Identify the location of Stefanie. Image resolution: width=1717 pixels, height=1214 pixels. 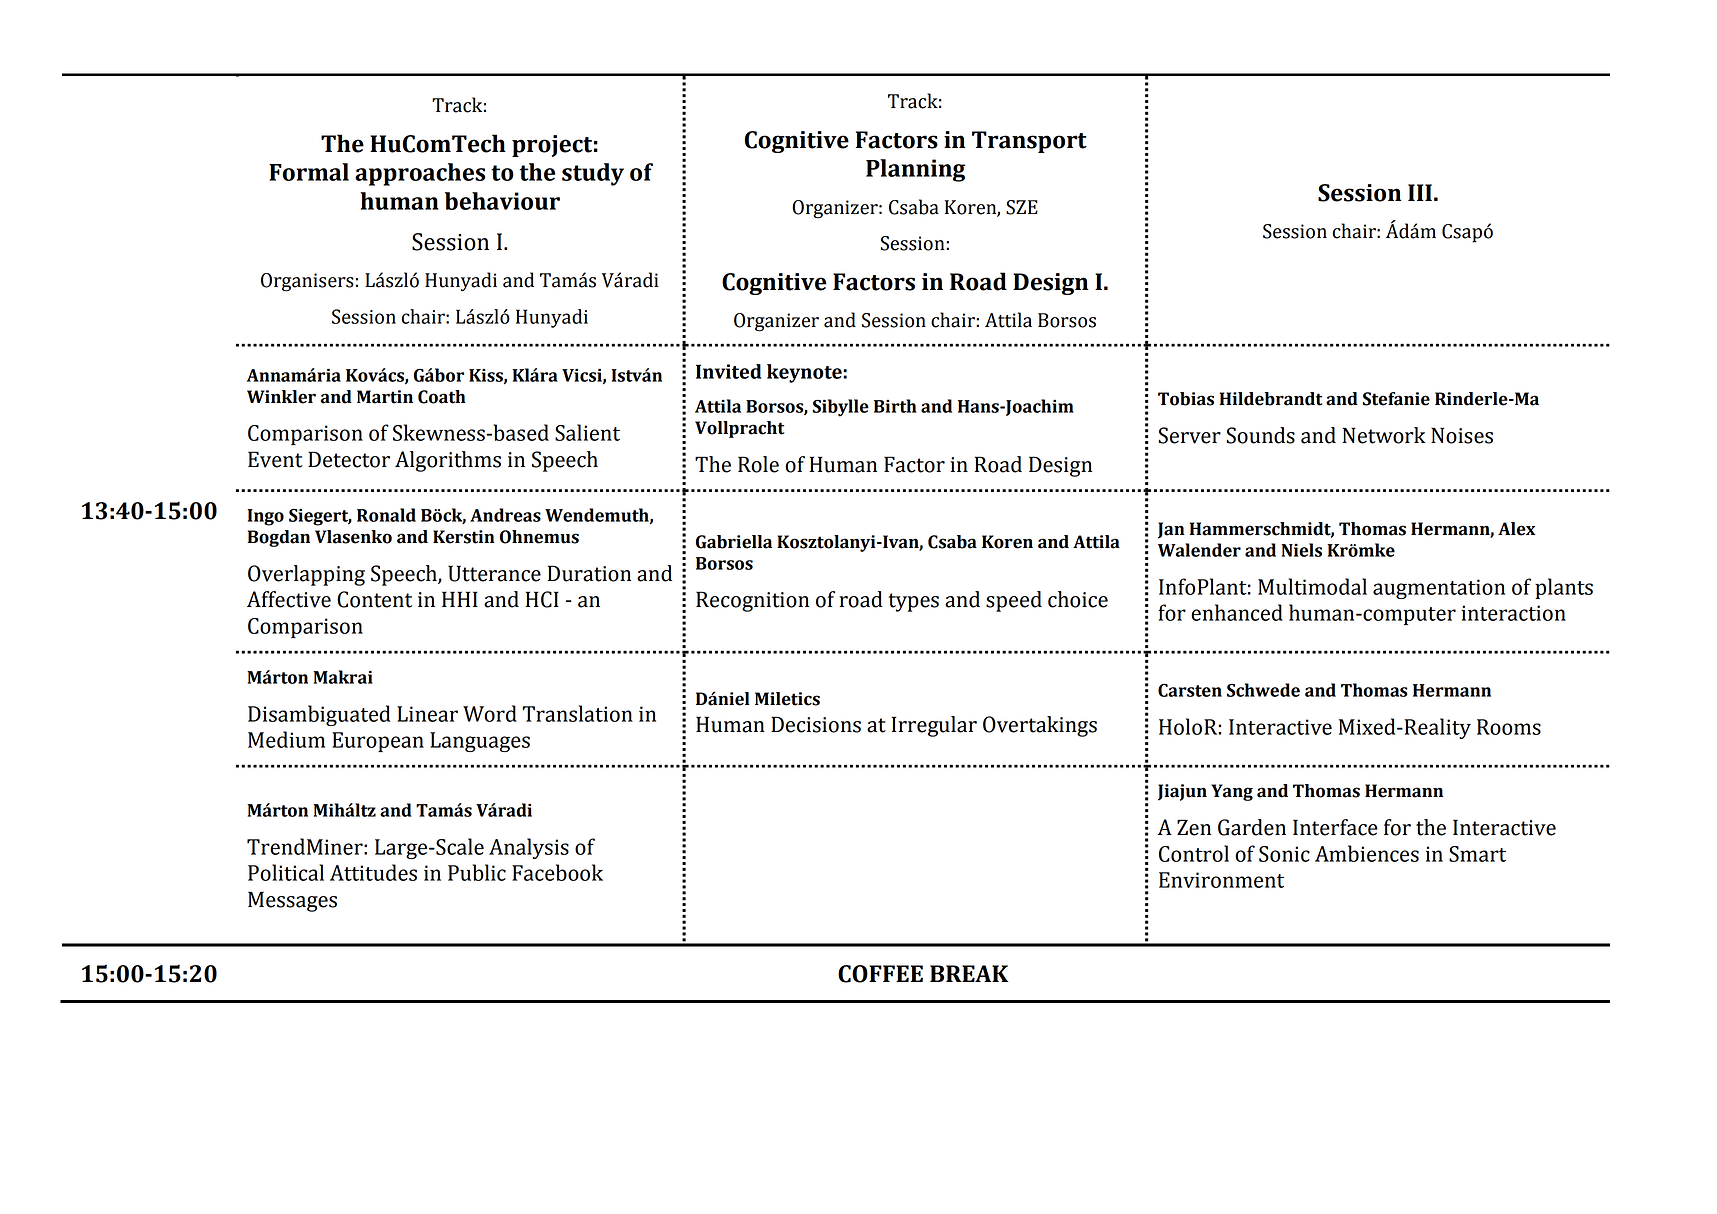
(1396, 399).
